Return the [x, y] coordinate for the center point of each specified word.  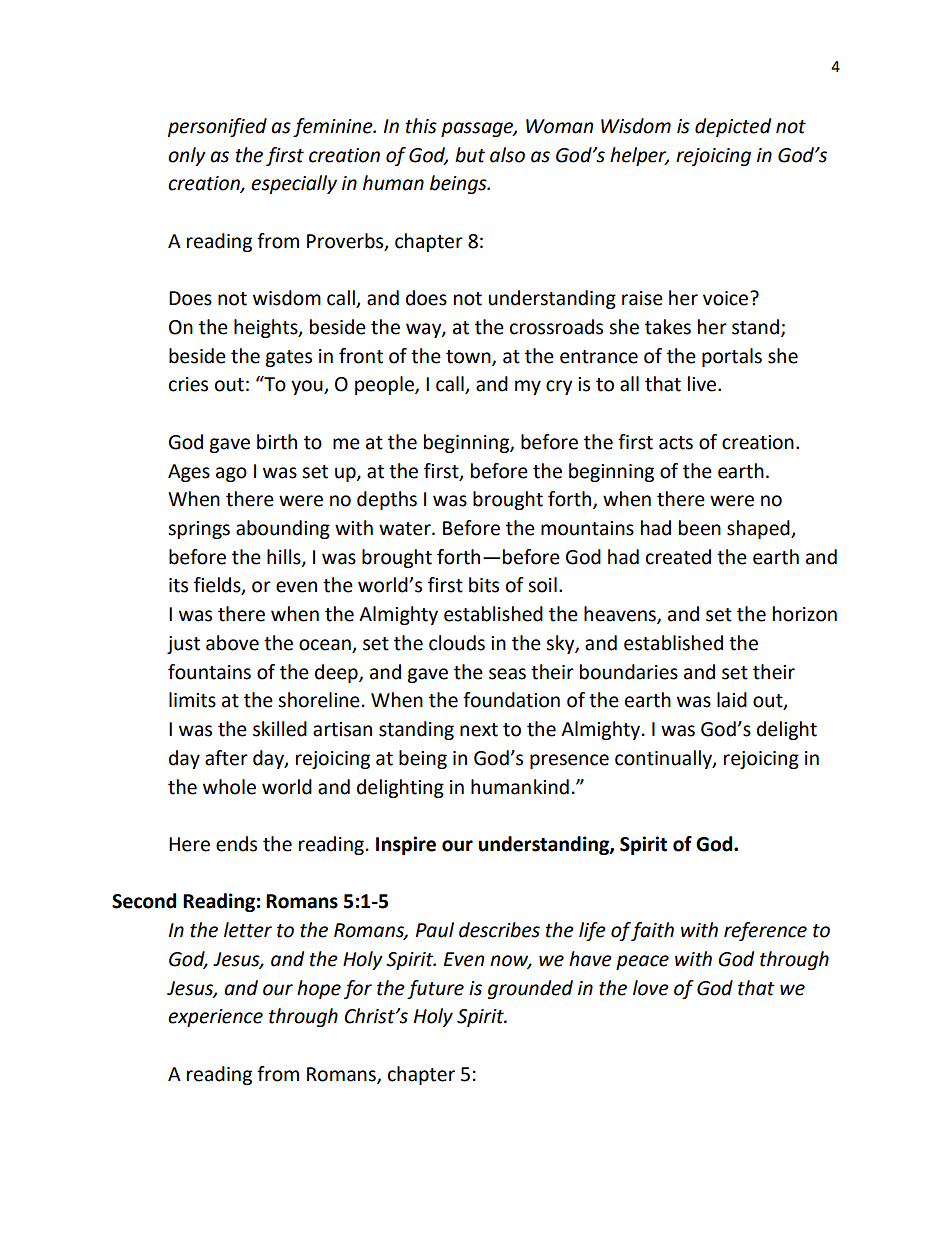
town [469, 357]
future [435, 989]
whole [229, 787]
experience [215, 1018]
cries [188, 384]
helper [639, 156]
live [703, 384]
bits [484, 585]
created [678, 557]
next [479, 730]
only [187, 156]
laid [732, 700]
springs [199, 530]
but [470, 155]
